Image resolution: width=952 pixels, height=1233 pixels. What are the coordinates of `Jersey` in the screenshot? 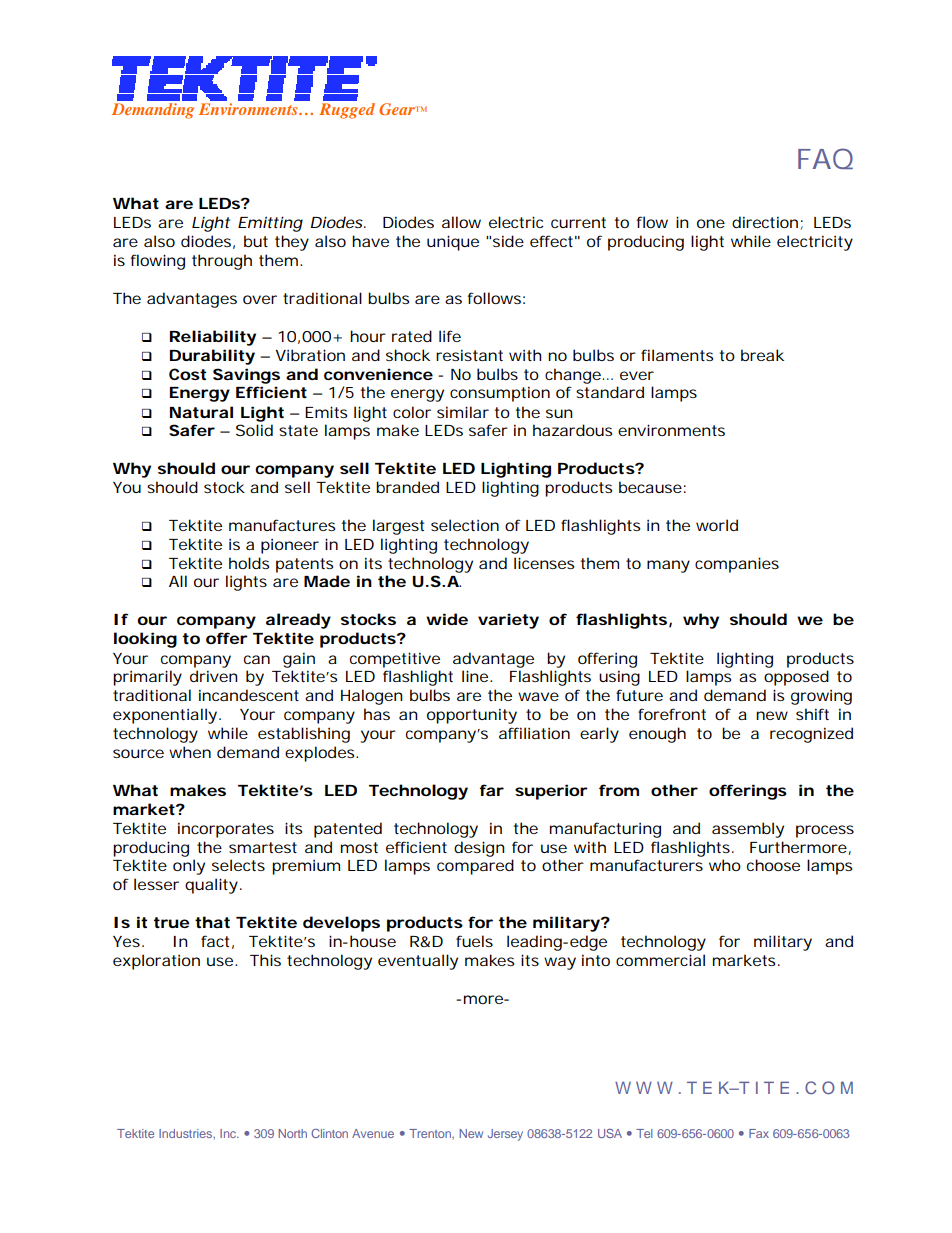 It's located at (505, 1135).
